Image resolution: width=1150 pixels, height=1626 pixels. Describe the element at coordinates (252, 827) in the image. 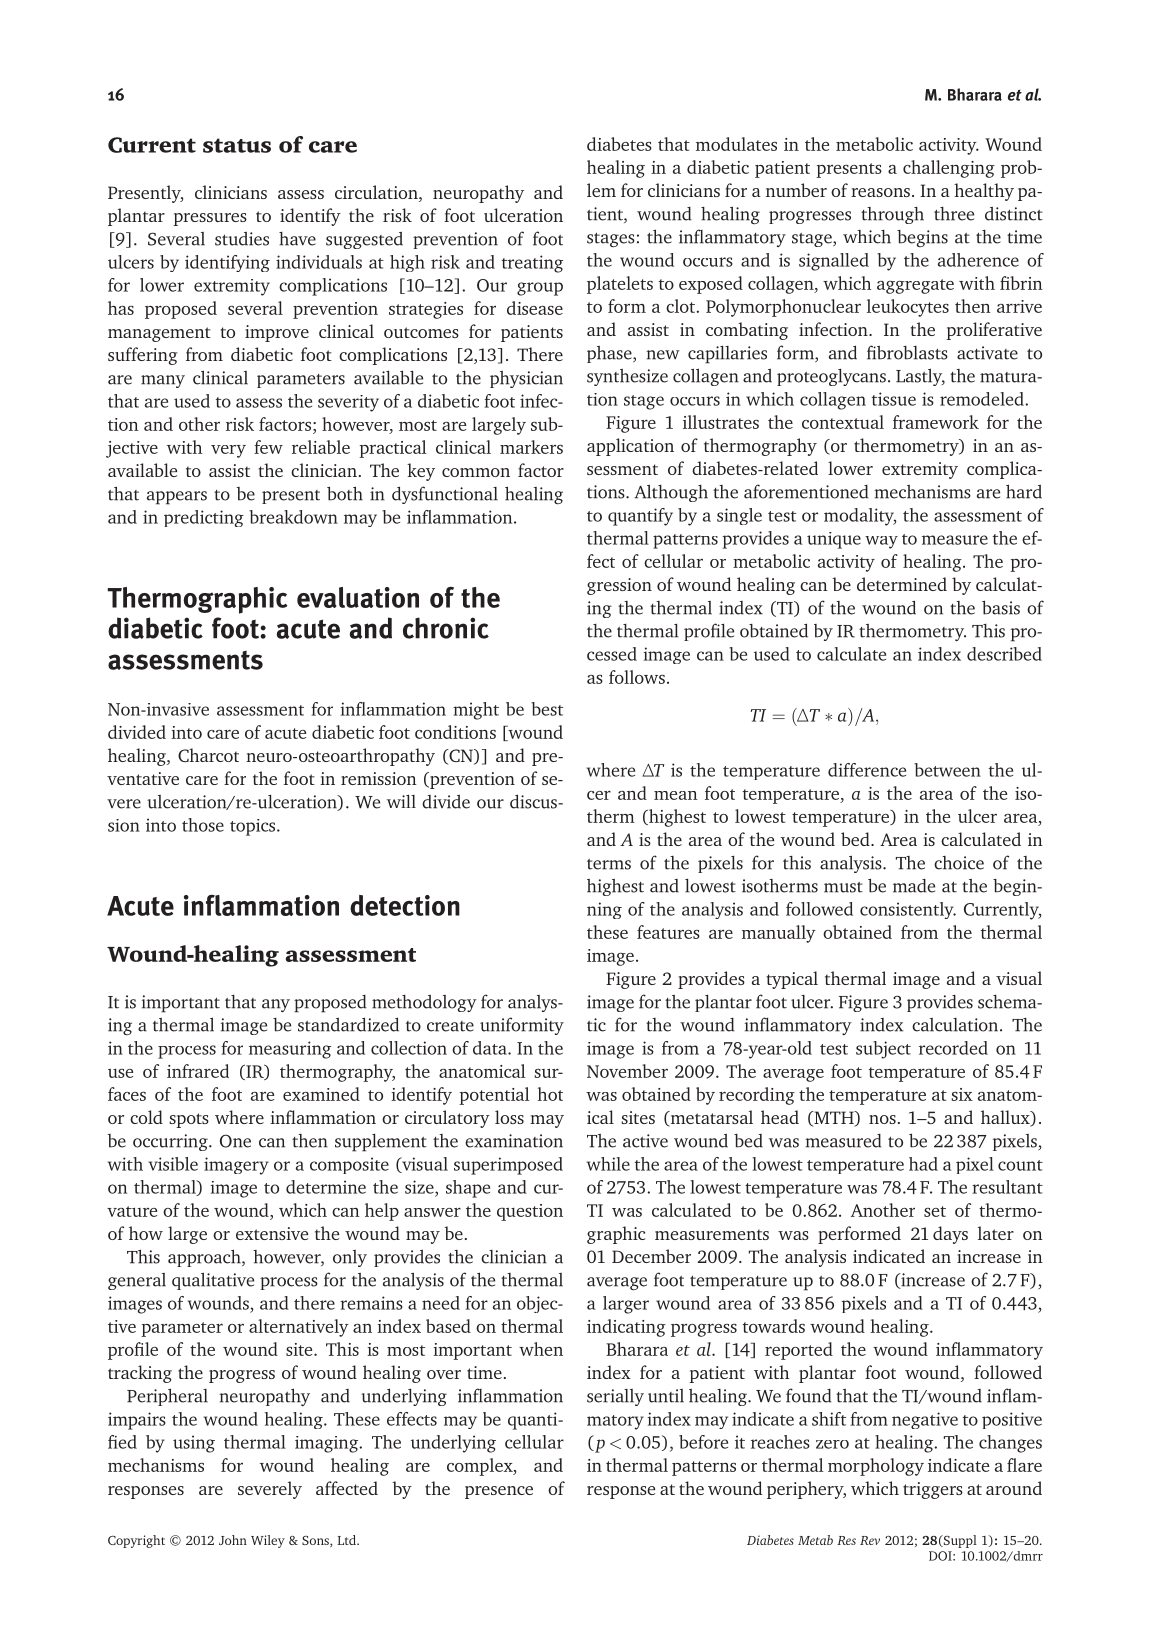

I see `topics` at that location.
